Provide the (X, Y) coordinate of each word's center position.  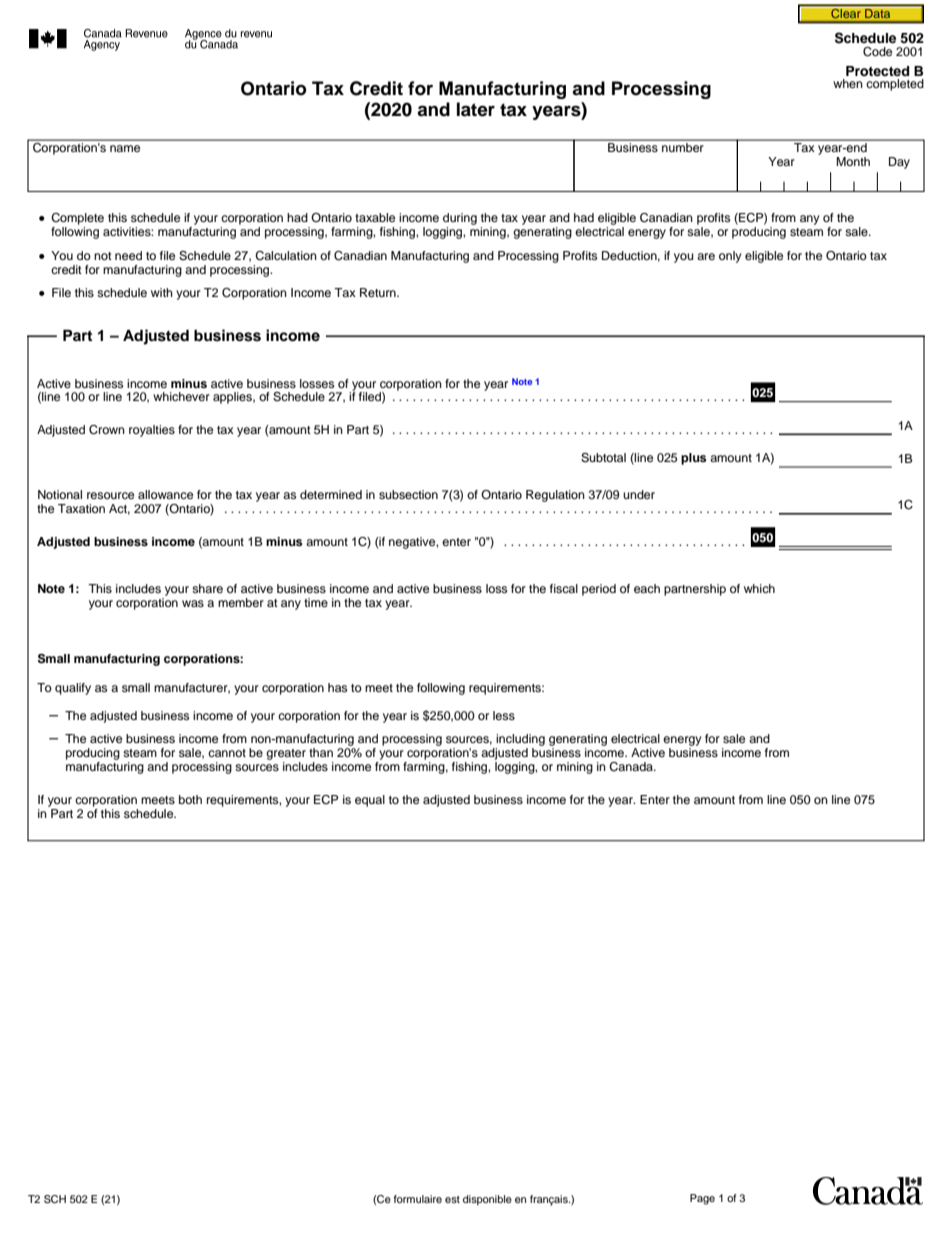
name (125, 148)
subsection (408, 494)
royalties (152, 431)
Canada (632, 767)
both (190, 799)
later (476, 109)
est (452, 1199)
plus (693, 459)
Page (702, 1199)
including (520, 740)
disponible (487, 1200)
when (848, 83)
